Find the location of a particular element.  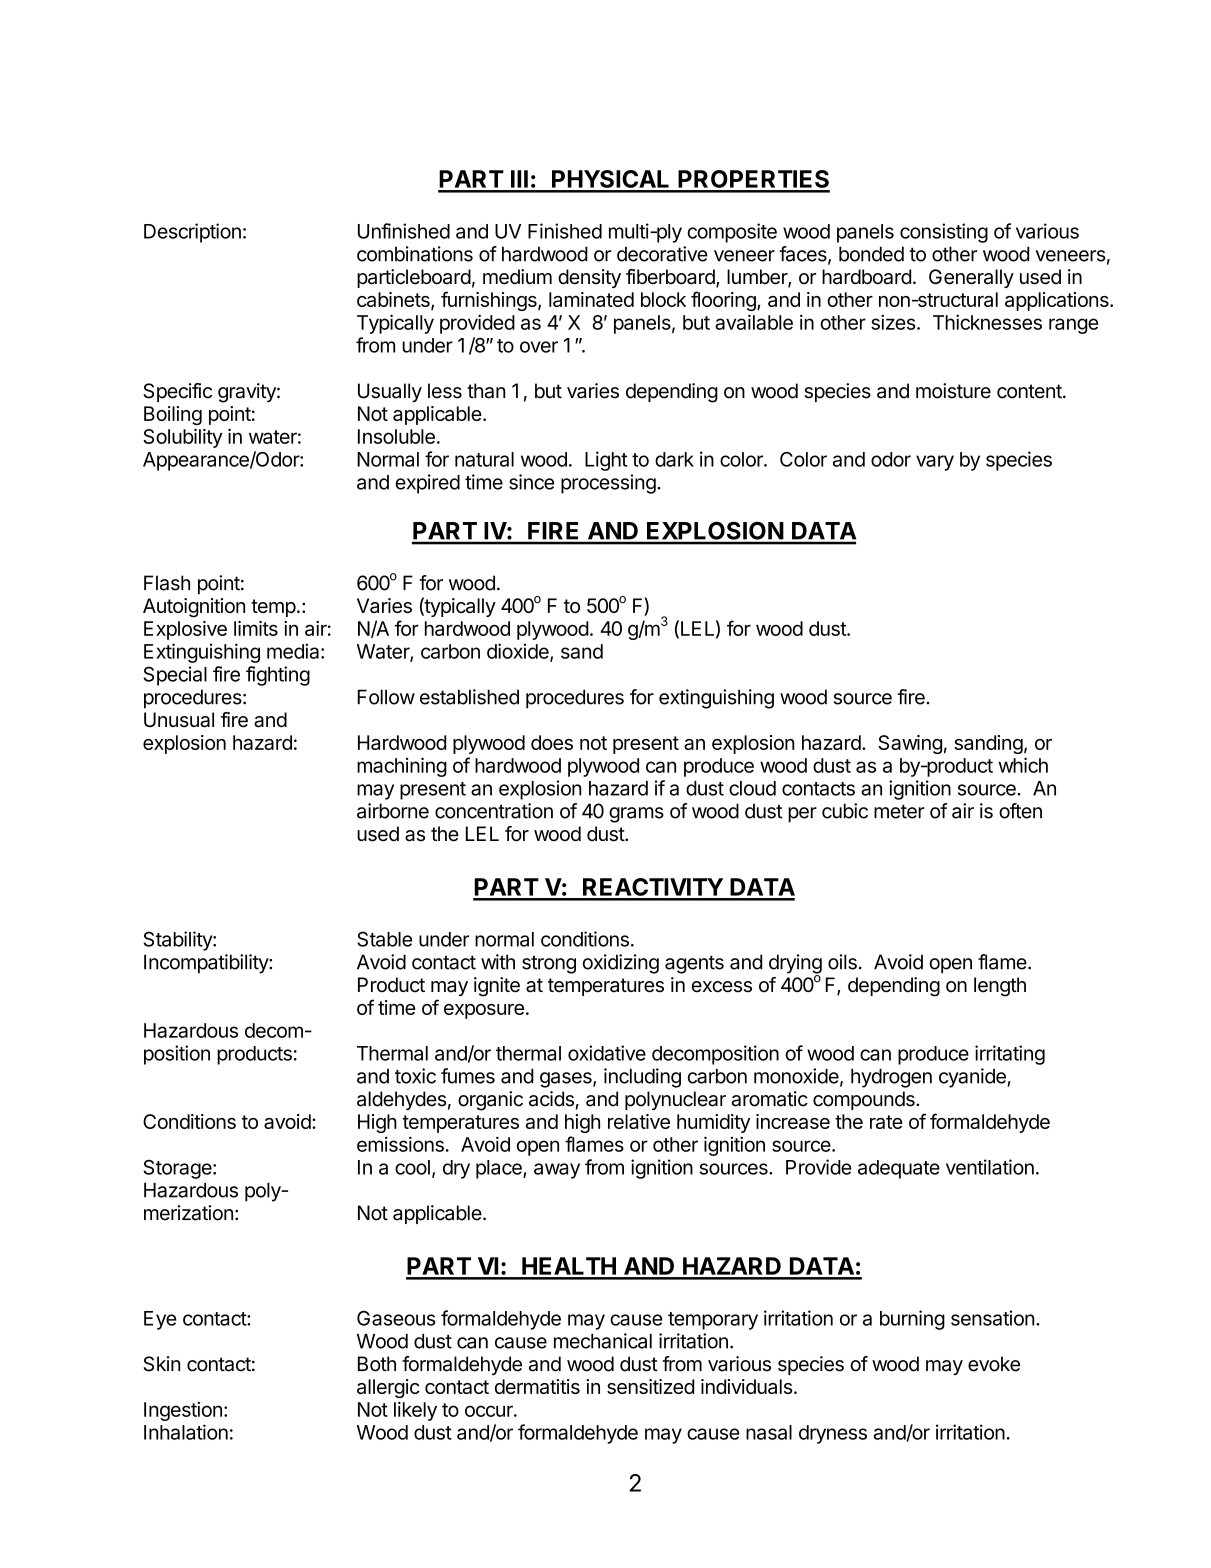

Description is located at coordinates (192, 233).
